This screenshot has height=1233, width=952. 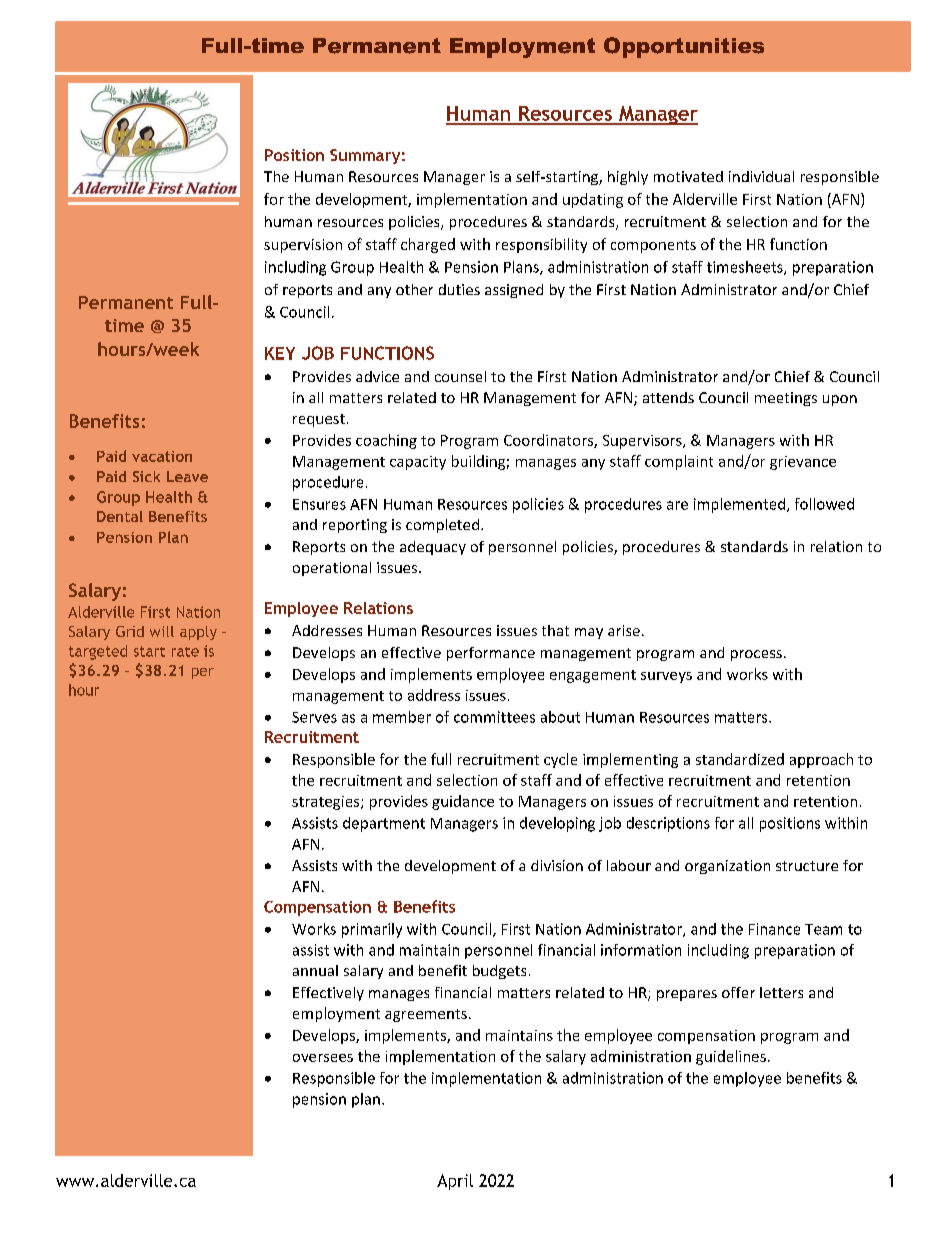 What do you see at coordinates (198, 633) in the screenshot?
I see `apply` at bounding box center [198, 633].
